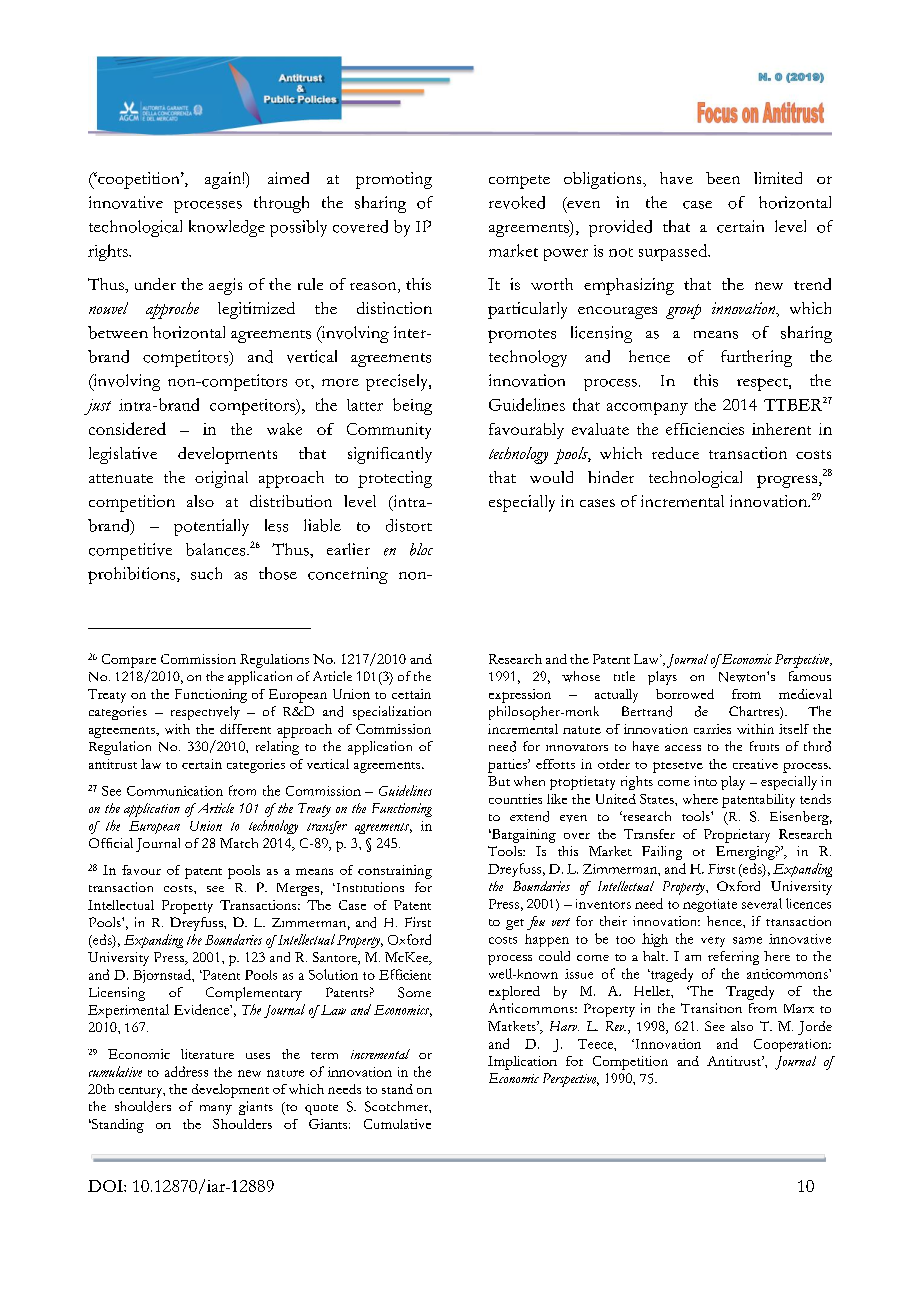 The height and width of the document is (1308, 924). What do you see at coordinates (723, 178) in the document?
I see `been` at bounding box center [723, 178].
